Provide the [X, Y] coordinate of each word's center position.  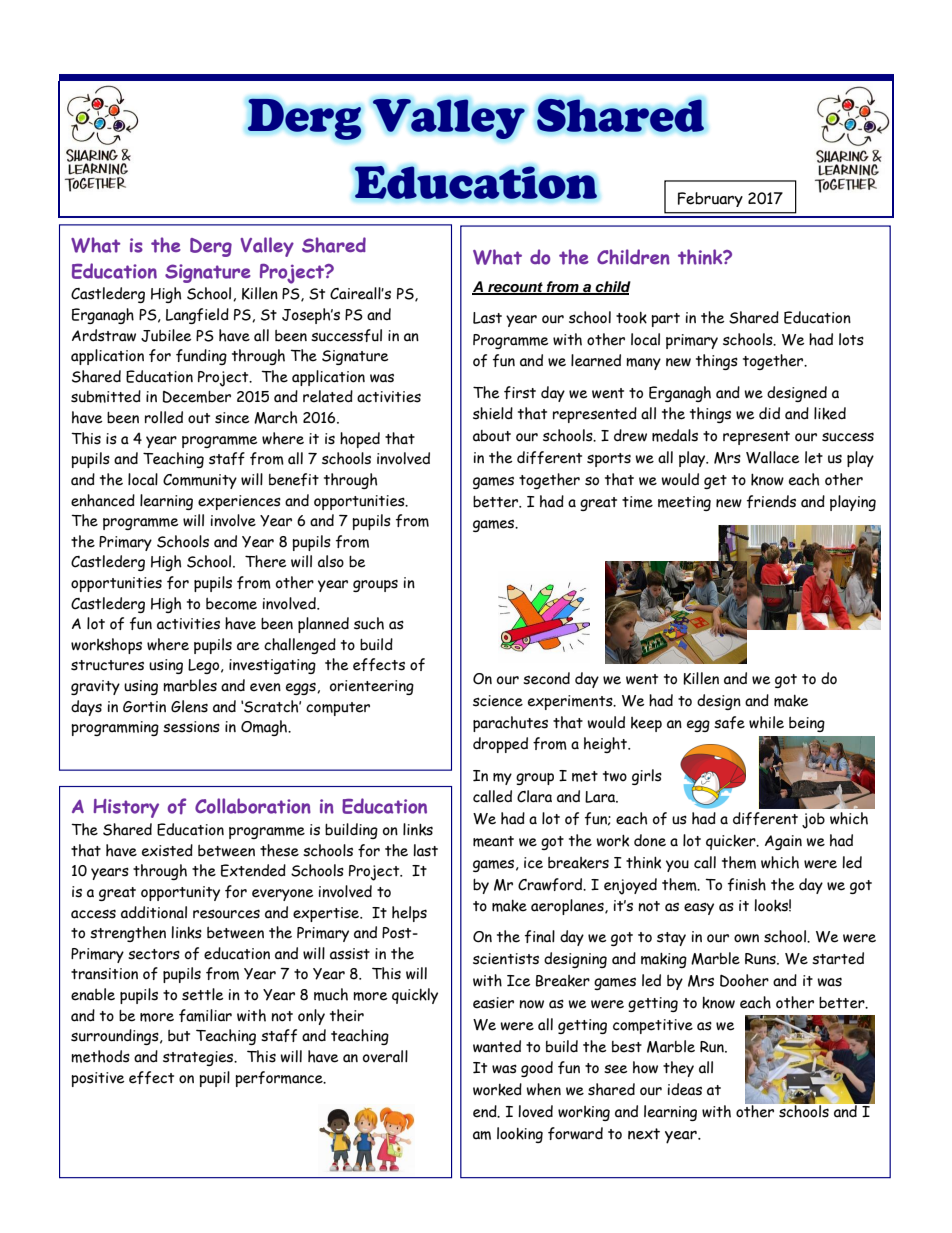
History [126, 808]
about [492, 436]
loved [536, 1111]
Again [783, 842]
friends [771, 501]
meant [493, 841]
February [710, 199]
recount [515, 288]
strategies [199, 1058]
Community [200, 481]
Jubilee [166, 335]
